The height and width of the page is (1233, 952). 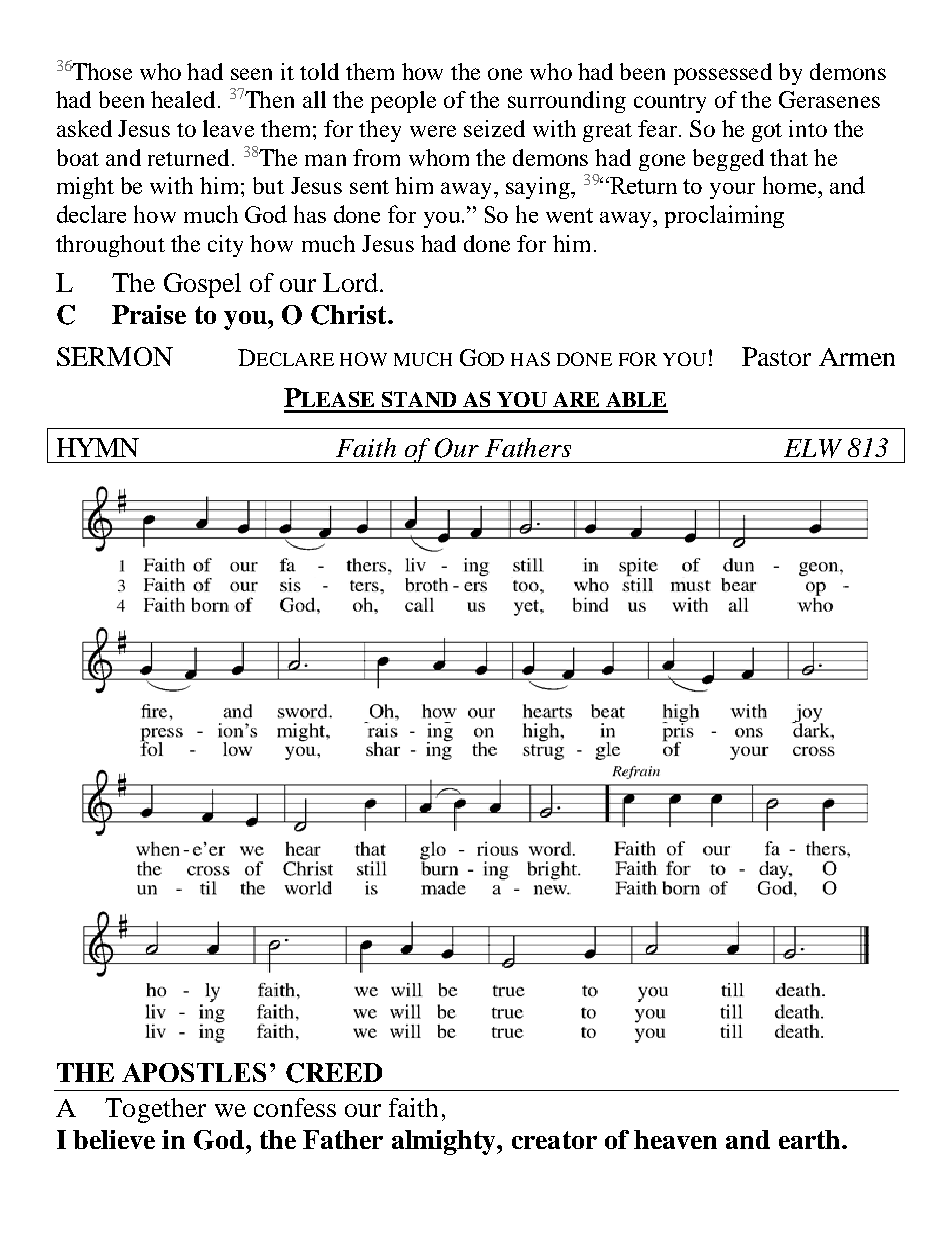 What do you see at coordinates (98, 447) in the page?
I see `HYMN` at bounding box center [98, 447].
